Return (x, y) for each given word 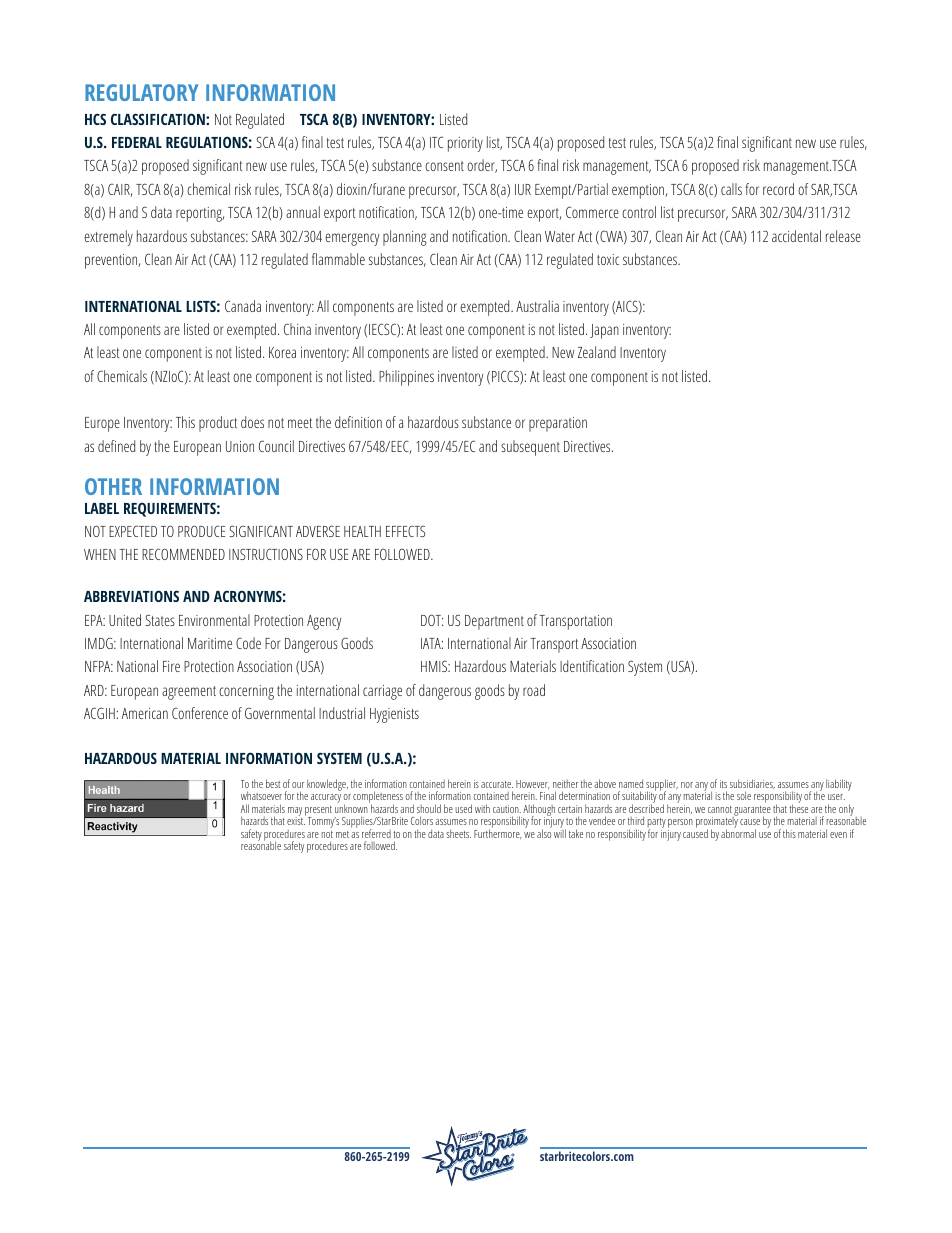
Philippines (406, 378)
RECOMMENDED (183, 554)
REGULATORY (141, 92)
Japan (604, 331)
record (778, 189)
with (482, 808)
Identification (592, 666)
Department (494, 622)
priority (465, 144)
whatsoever (261, 795)
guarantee (752, 812)
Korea (282, 352)
